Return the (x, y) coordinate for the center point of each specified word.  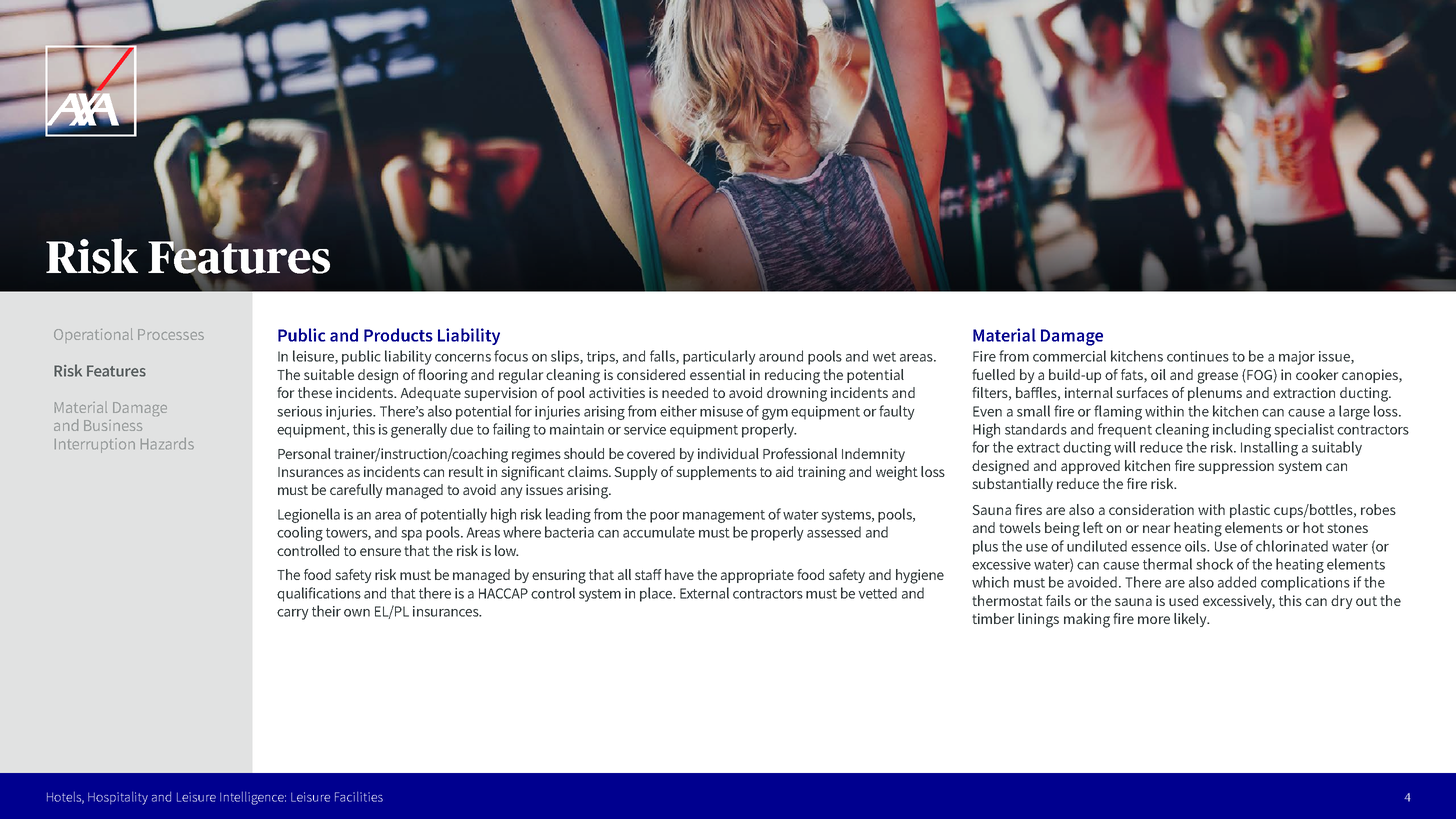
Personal (304, 453)
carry (293, 614)
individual (728, 453)
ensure (380, 552)
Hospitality (118, 798)
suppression (1236, 467)
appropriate (757, 576)
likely (1191, 620)
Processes (171, 334)
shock (1214, 564)
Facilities (359, 797)
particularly (719, 357)
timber (993, 618)
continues (1198, 356)
